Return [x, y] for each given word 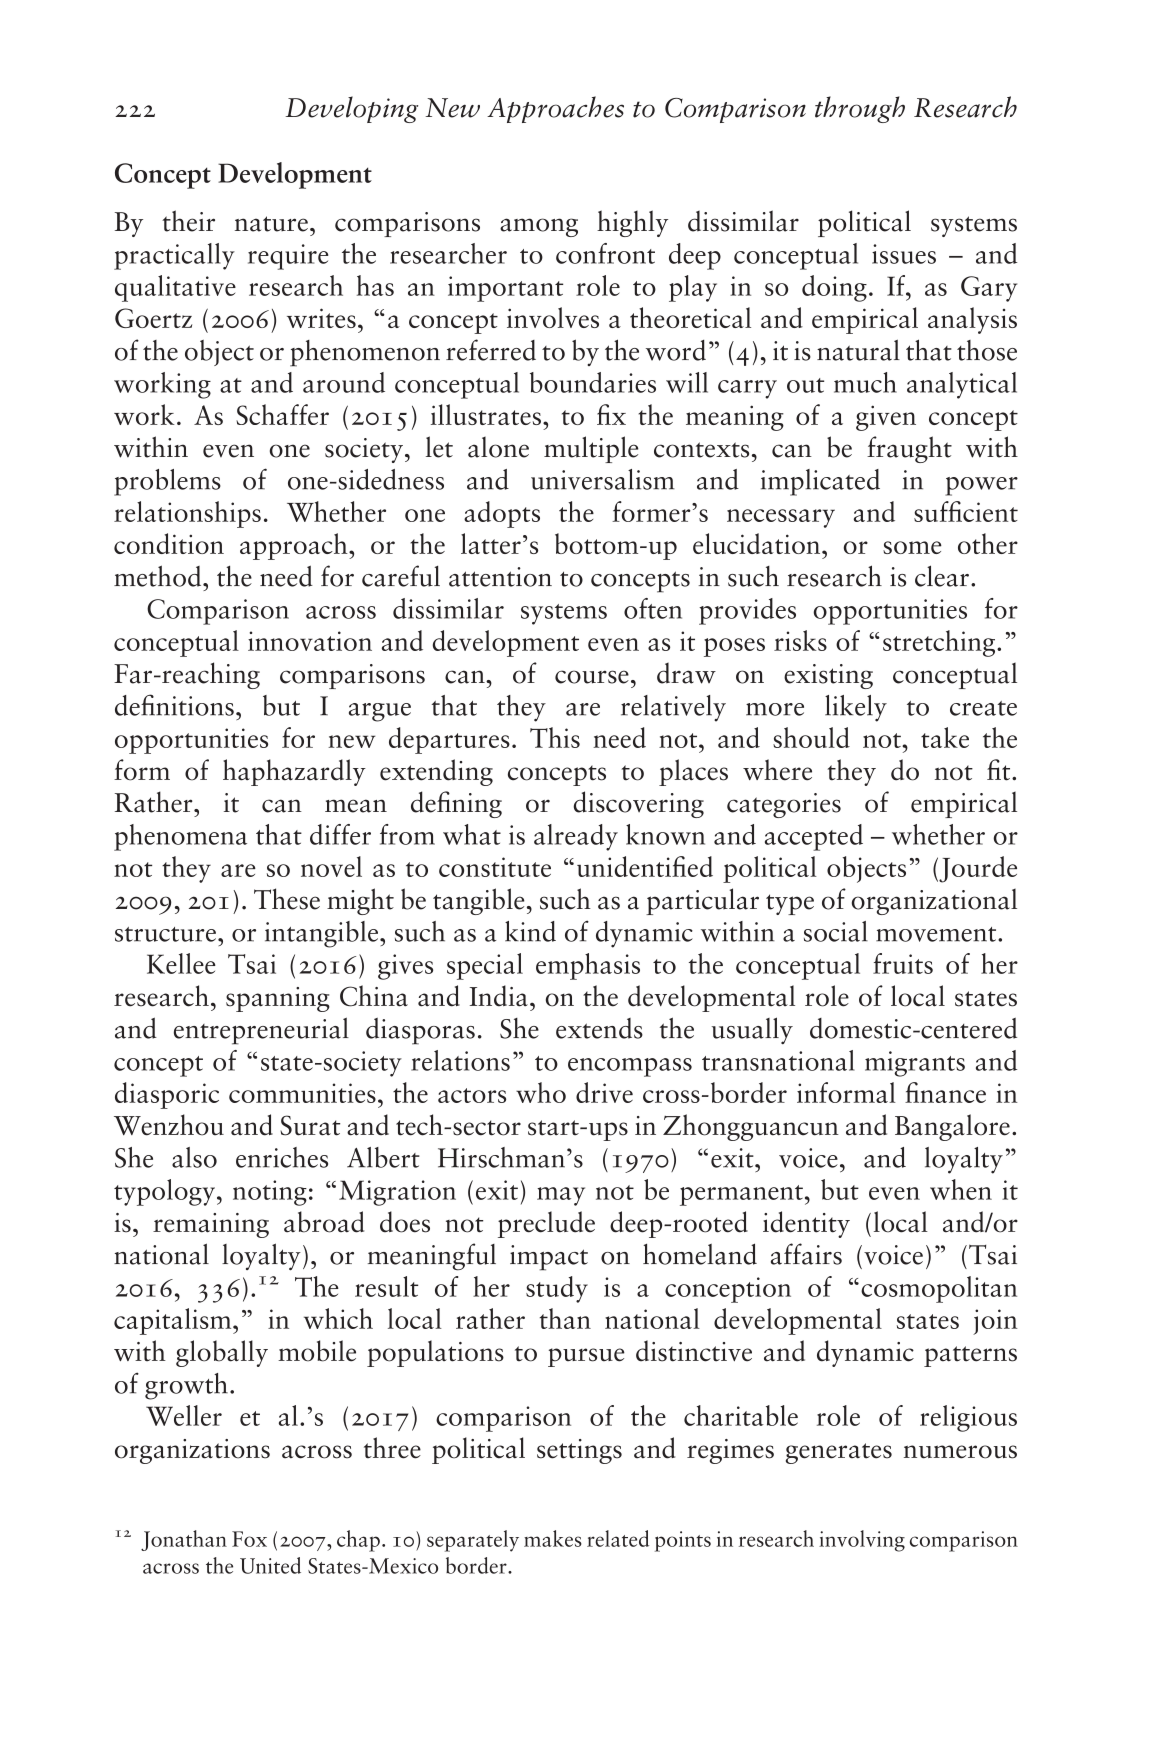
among [539, 227]
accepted [814, 837]
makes [553, 1538]
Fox [249, 1539]
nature [271, 224]
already [576, 837]
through [860, 109]
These [287, 899]
